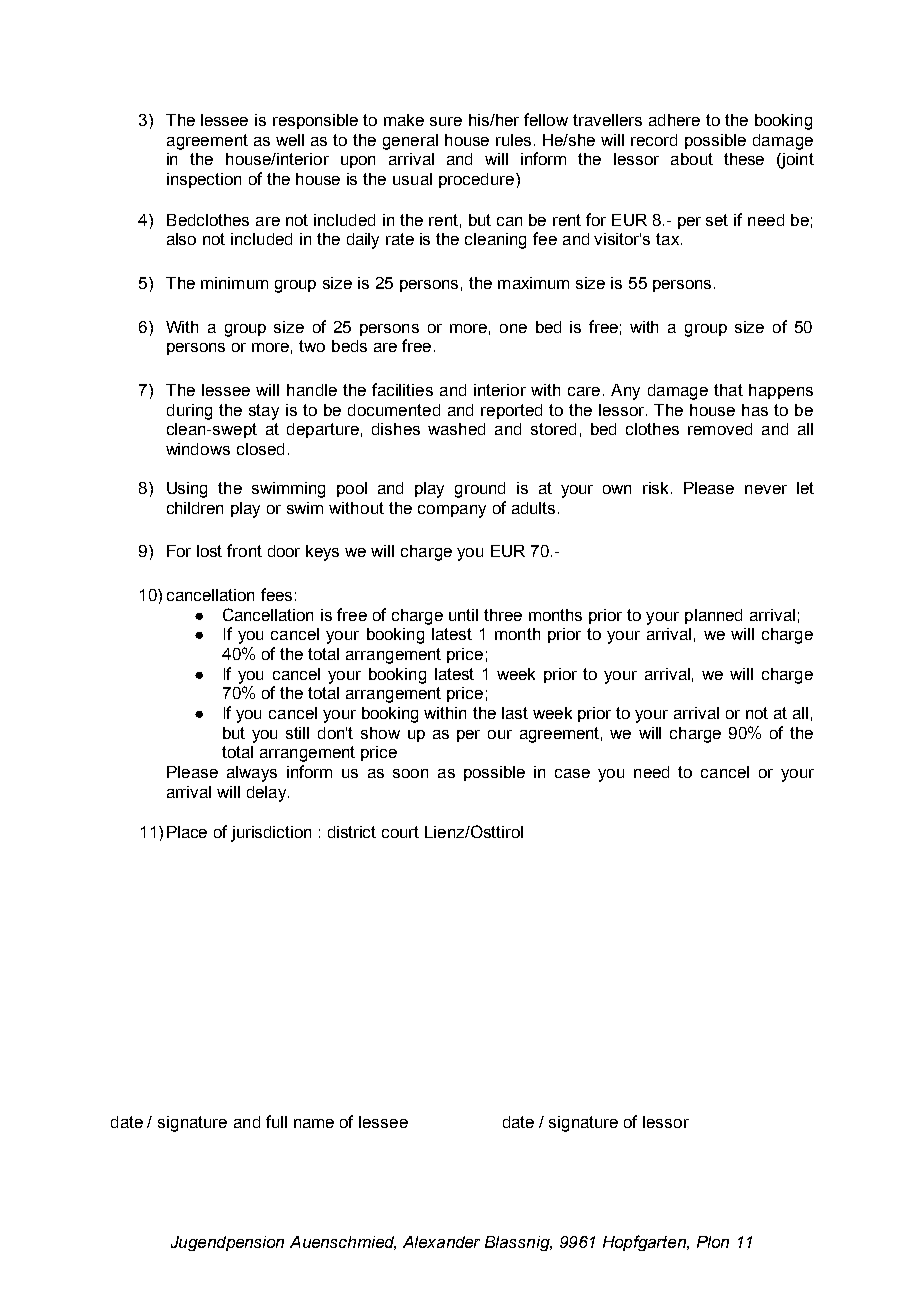 The width and height of the page is (924, 1308). What do you see at coordinates (713, 616) in the page?
I see `planned` at bounding box center [713, 616].
